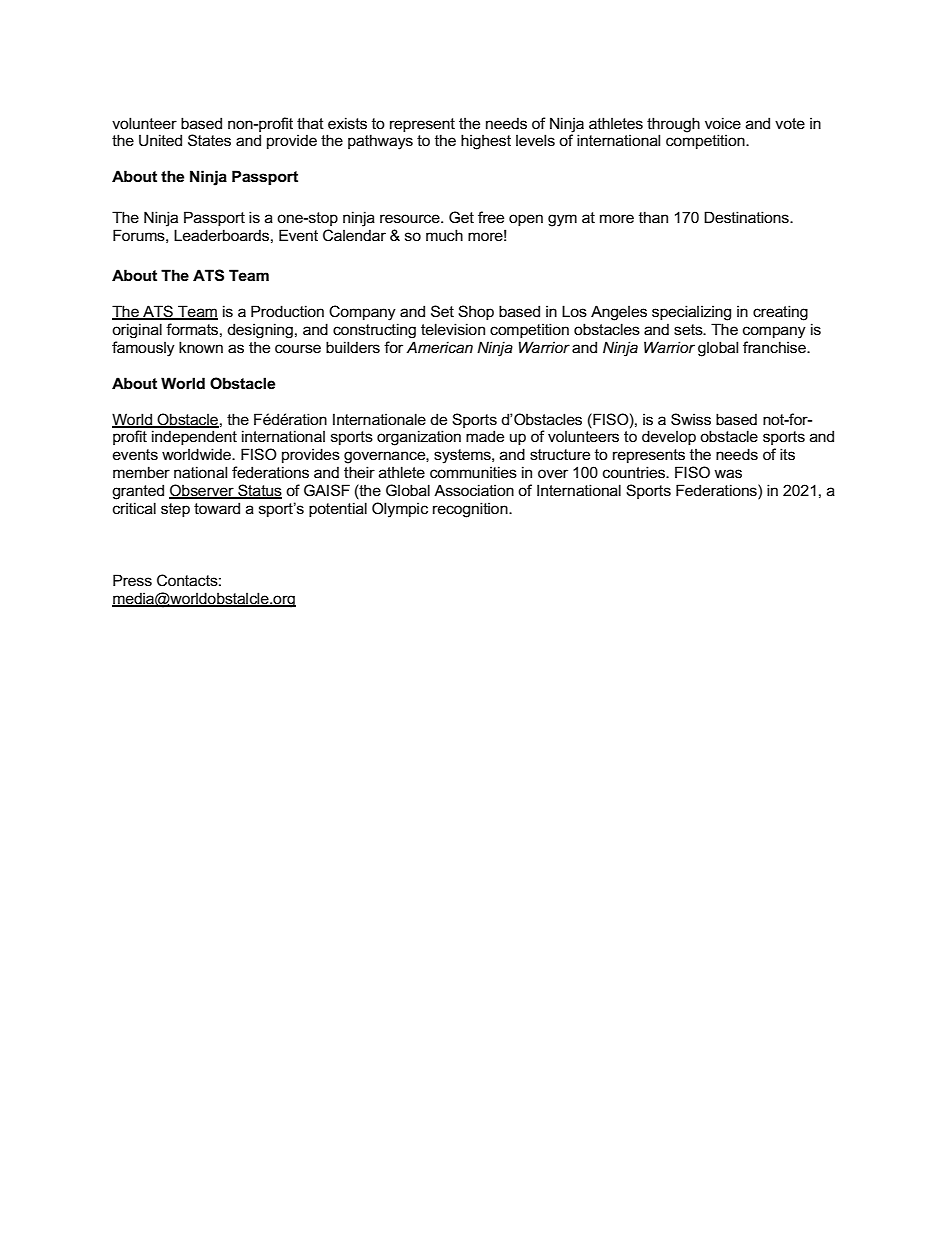 The width and height of the screenshot is (952, 1233). What do you see at coordinates (209, 140) in the screenshot?
I see `States` at bounding box center [209, 140].
